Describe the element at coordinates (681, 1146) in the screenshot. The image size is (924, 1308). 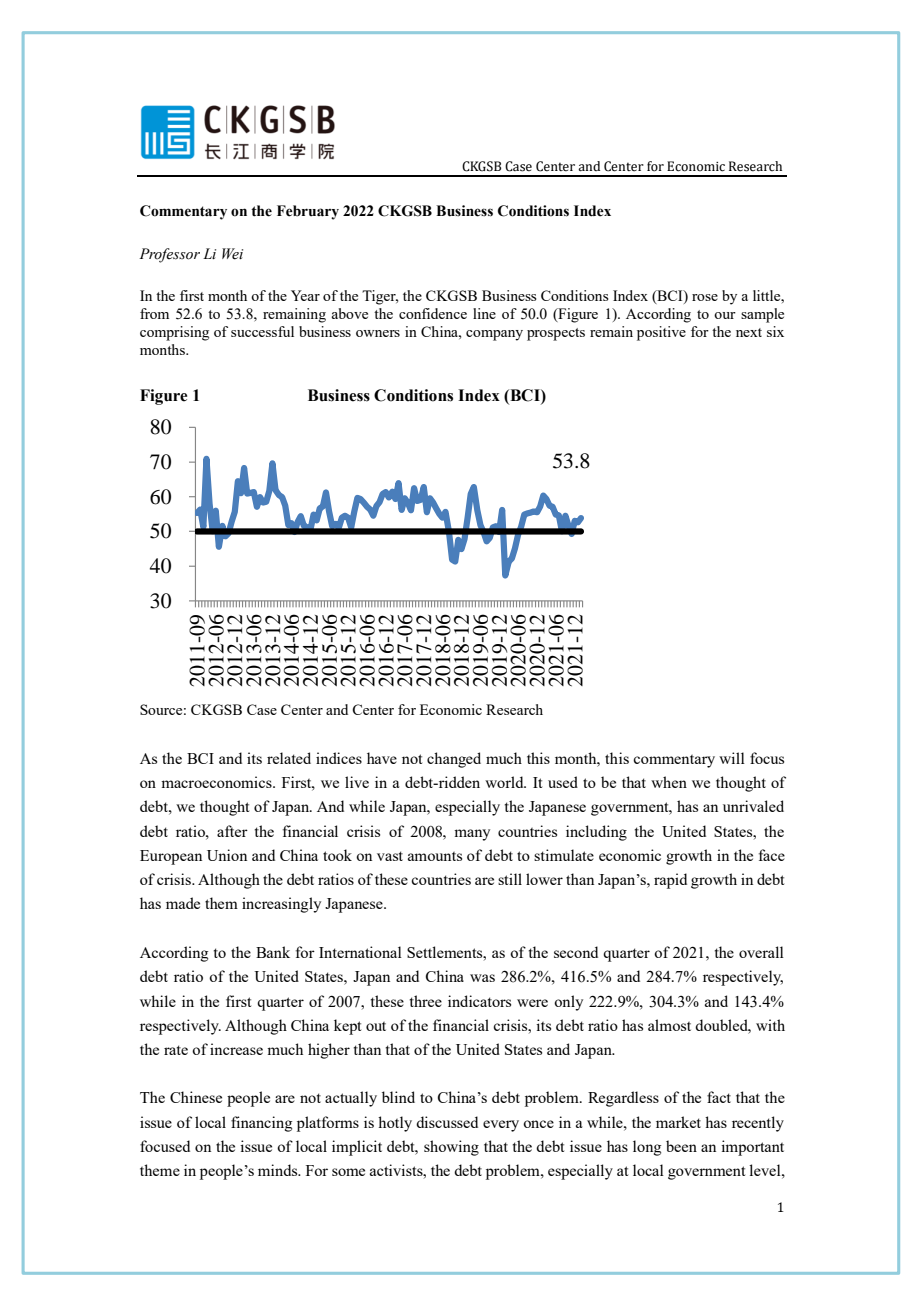
I see `been` at that location.
